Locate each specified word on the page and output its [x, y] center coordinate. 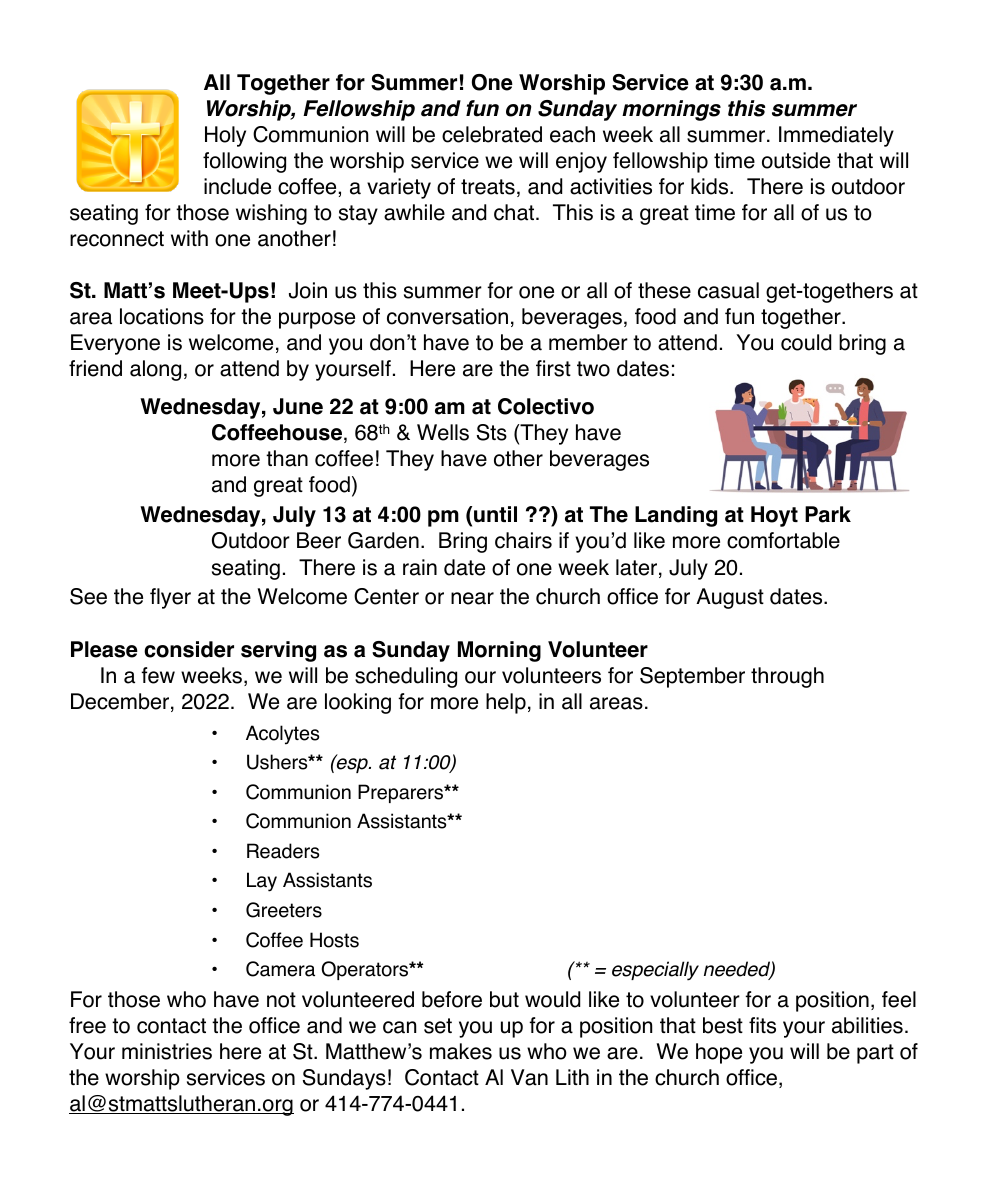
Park [828, 514]
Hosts [334, 940]
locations [162, 316]
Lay [262, 882]
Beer [319, 540]
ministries [167, 1051]
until [495, 514]
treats [488, 187]
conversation [447, 316]
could [806, 342]
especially [655, 971]
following [244, 162]
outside [796, 160]
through [787, 677]
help [506, 703]
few [158, 675]
